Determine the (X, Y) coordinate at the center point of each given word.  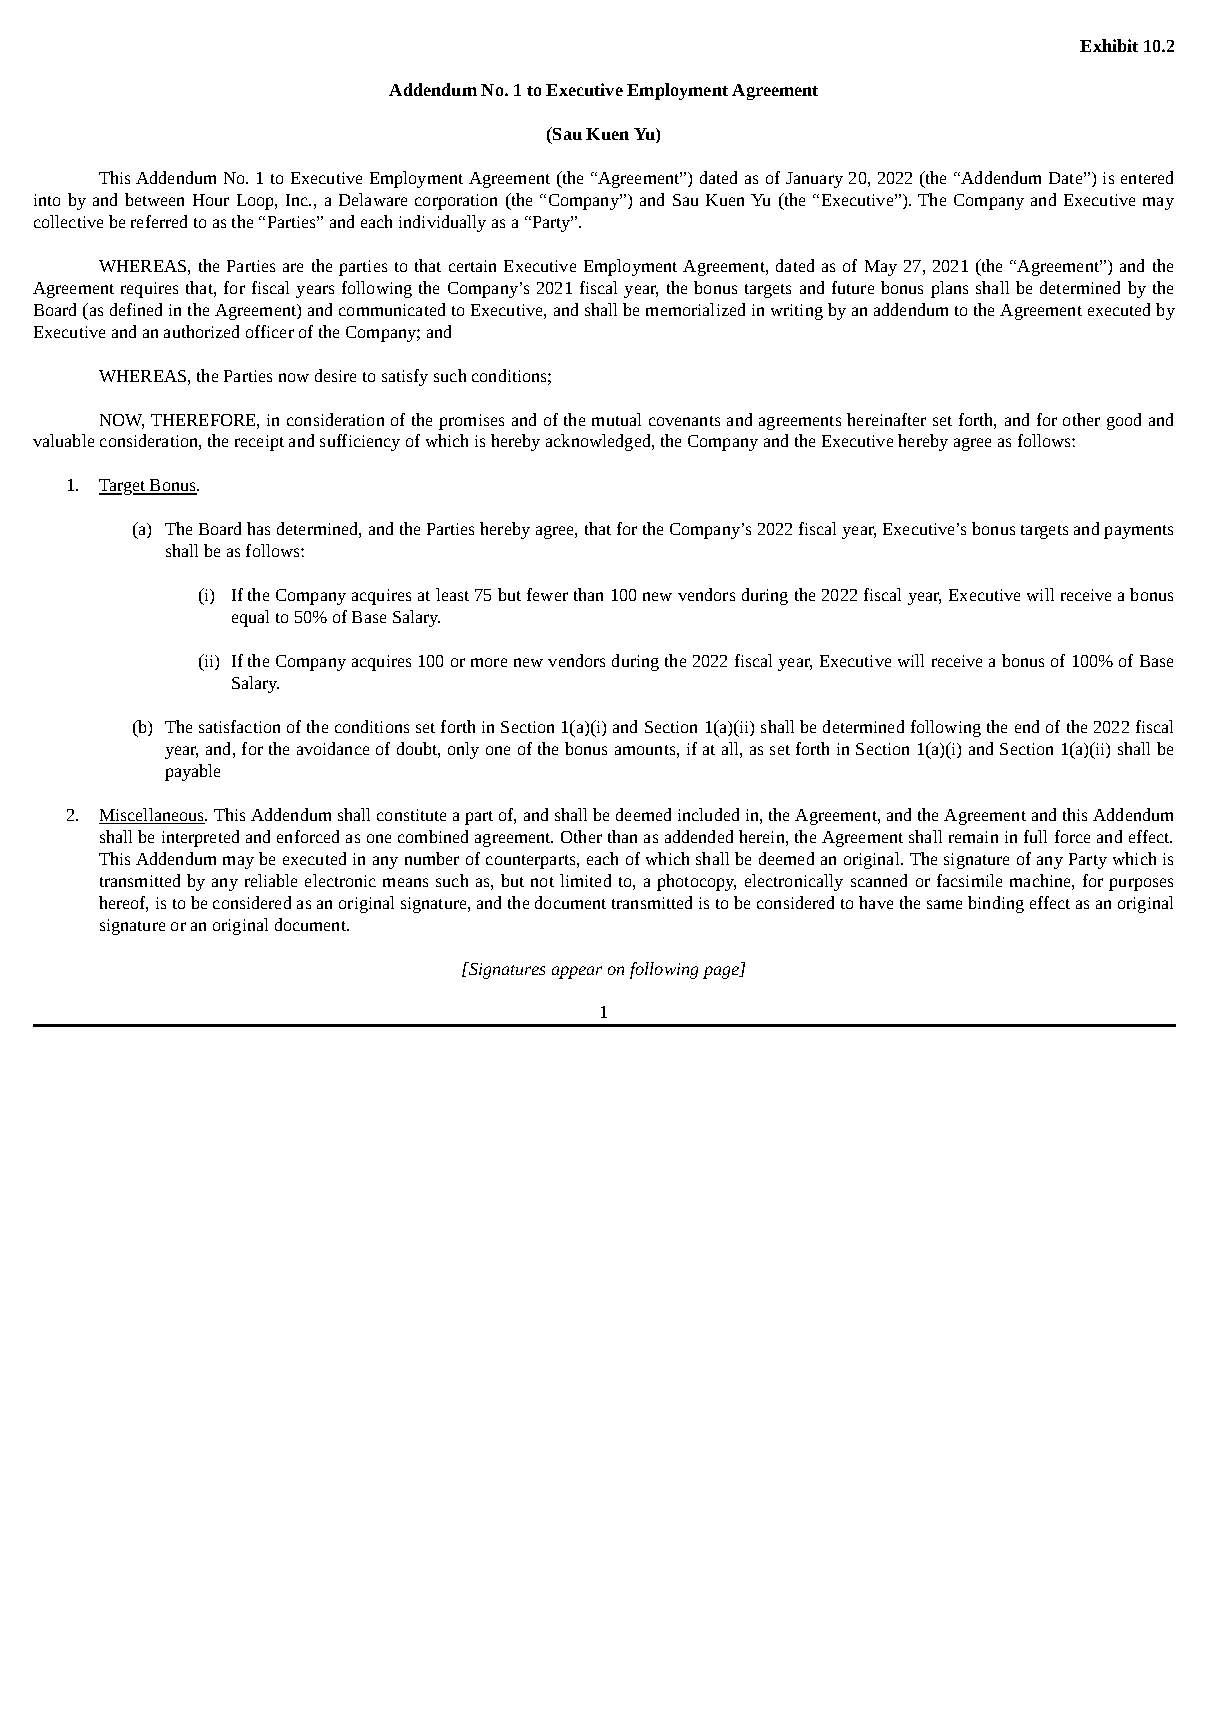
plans (949, 289)
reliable (271, 880)
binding (996, 904)
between (154, 199)
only (463, 750)
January (814, 180)
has (258, 528)
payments (1138, 532)
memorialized (695, 309)
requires (149, 290)
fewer (547, 594)
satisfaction (239, 726)
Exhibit (1109, 45)
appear (577, 972)
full (1035, 836)
